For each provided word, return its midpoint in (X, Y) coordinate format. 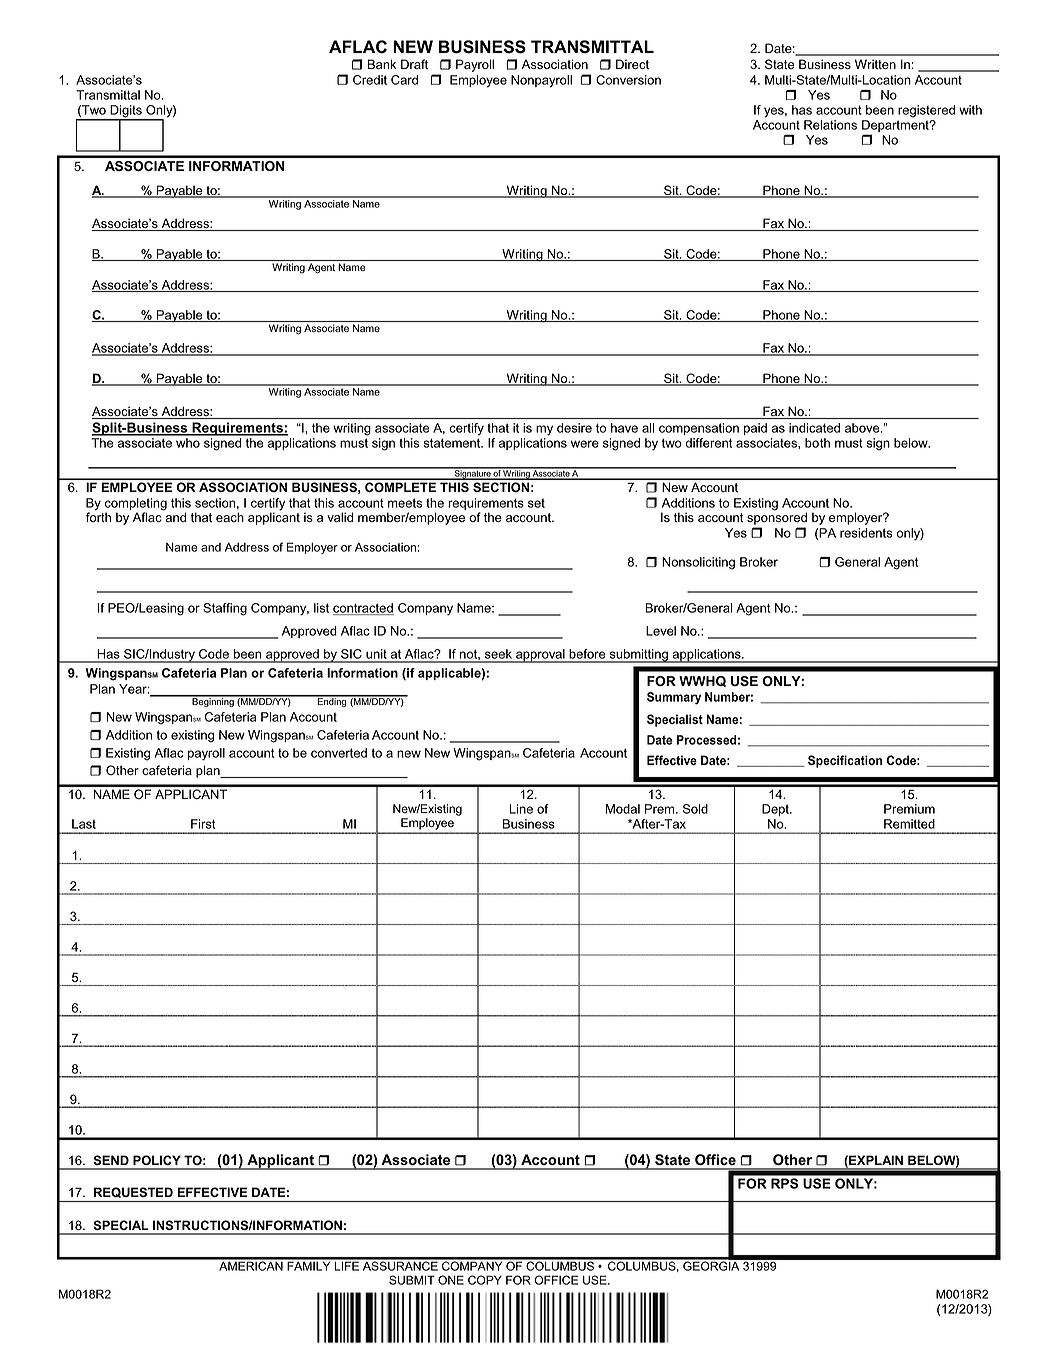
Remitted (909, 824)
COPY (485, 1280)
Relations (830, 125)
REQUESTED (133, 1192)
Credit (370, 80)
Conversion (628, 80)
